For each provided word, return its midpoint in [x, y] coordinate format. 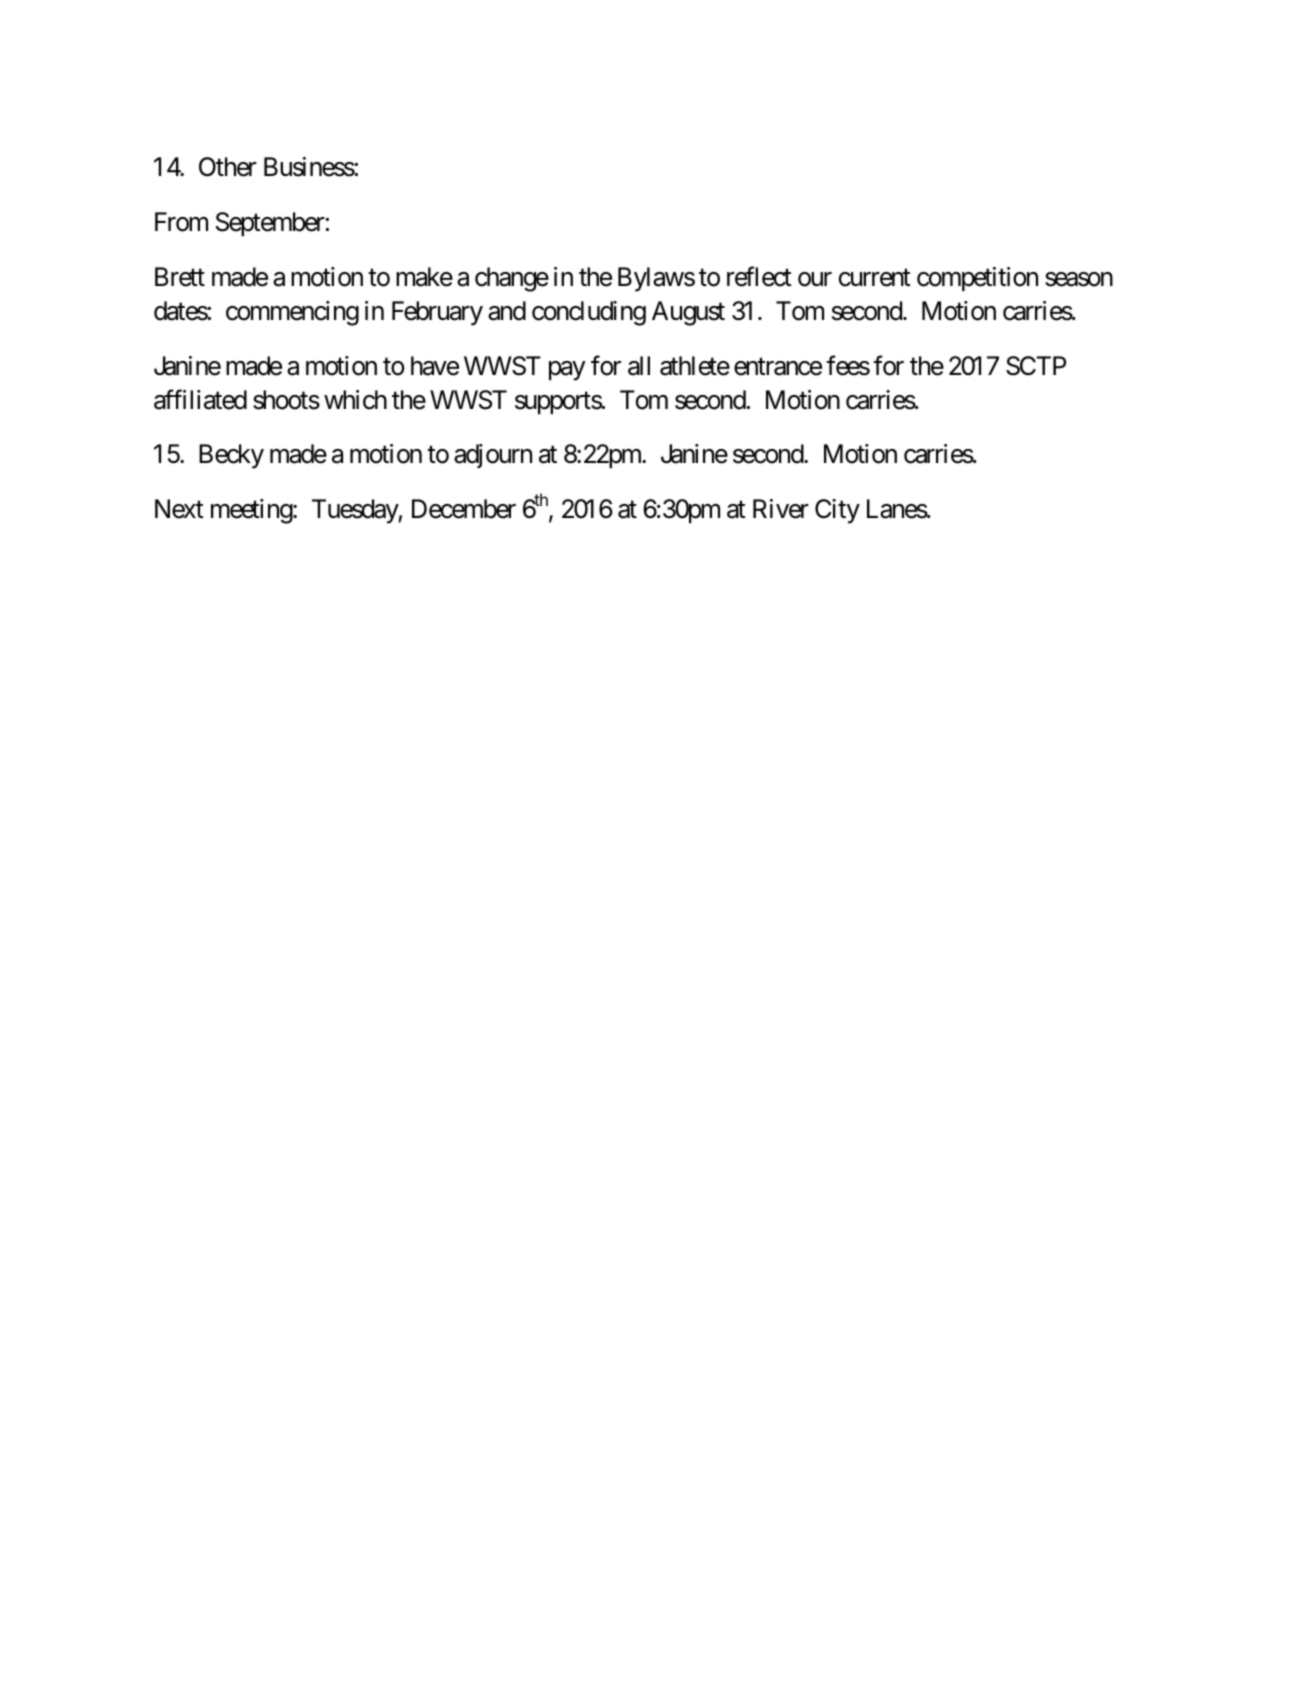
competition [977, 279]
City [837, 511]
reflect [759, 277]
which [355, 400]
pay [567, 371]
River [781, 509]
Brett [180, 277]
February [437, 313]
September [270, 224]
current [875, 278]
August [688, 313]
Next [179, 509]
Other [228, 167]
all [639, 366]
